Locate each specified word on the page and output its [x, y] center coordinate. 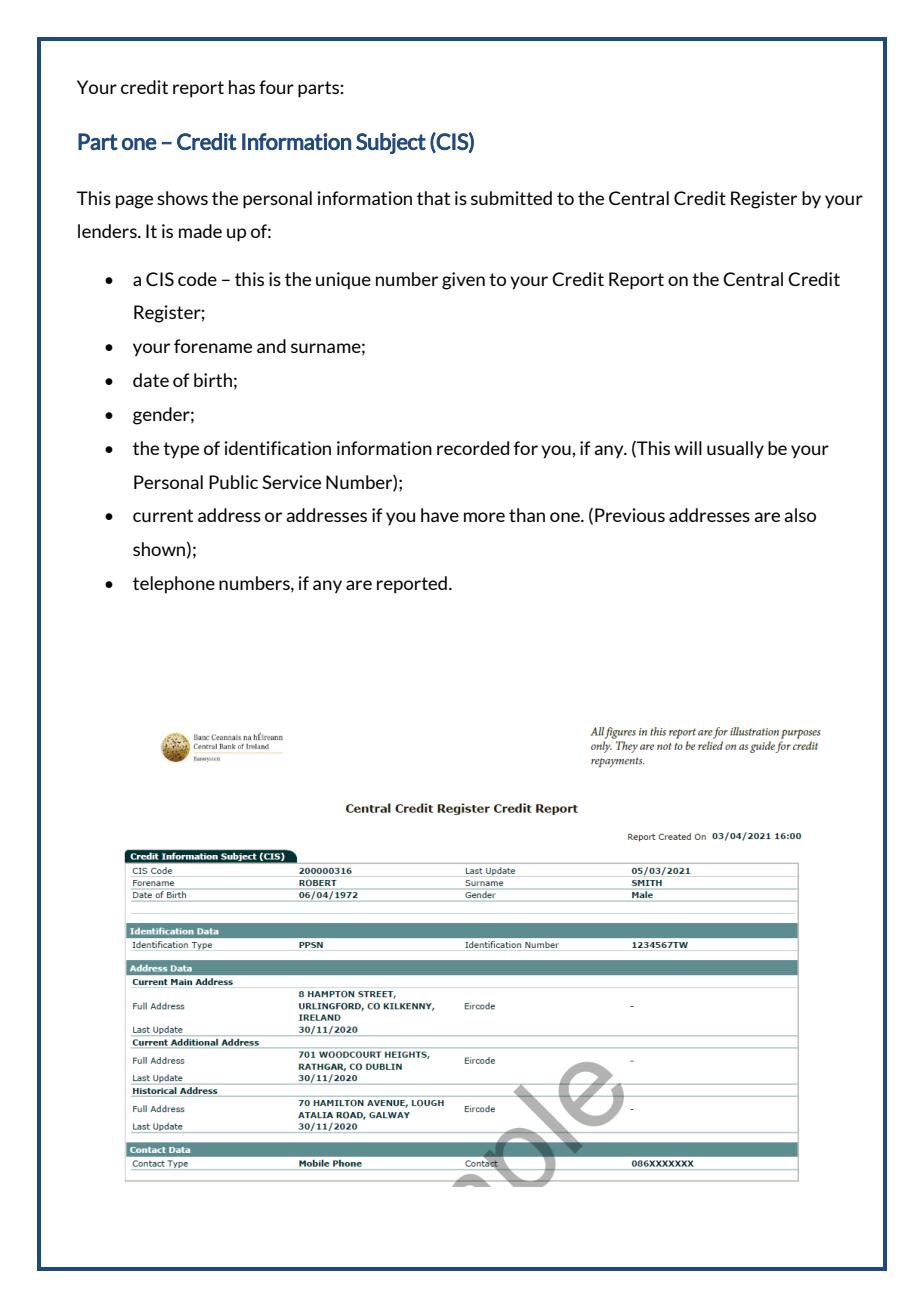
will [688, 448]
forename [213, 346]
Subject [391, 143]
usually [735, 450]
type [181, 450]
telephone [174, 585]
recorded [473, 448]
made [200, 231]
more [484, 517]
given [463, 281]
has [242, 87]
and [271, 346]
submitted [511, 198]
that [433, 198]
